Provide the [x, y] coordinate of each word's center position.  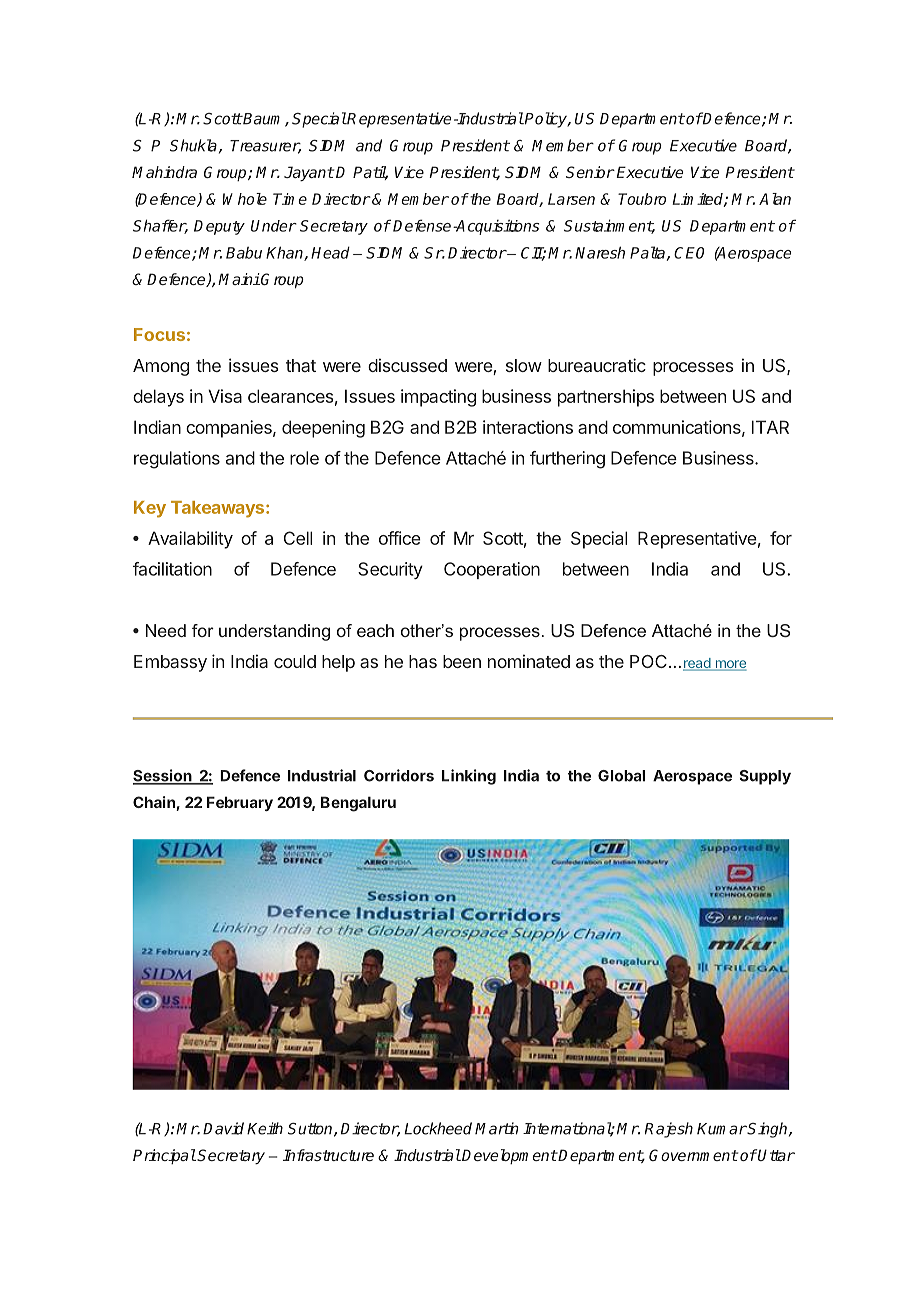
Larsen [571, 199]
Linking [469, 777]
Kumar [722, 1129]
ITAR [770, 427]
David [223, 1128]
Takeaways [219, 509]
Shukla [193, 145]
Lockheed [438, 1128]
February [240, 803]
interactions [528, 427]
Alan [775, 199]
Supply [765, 777]
